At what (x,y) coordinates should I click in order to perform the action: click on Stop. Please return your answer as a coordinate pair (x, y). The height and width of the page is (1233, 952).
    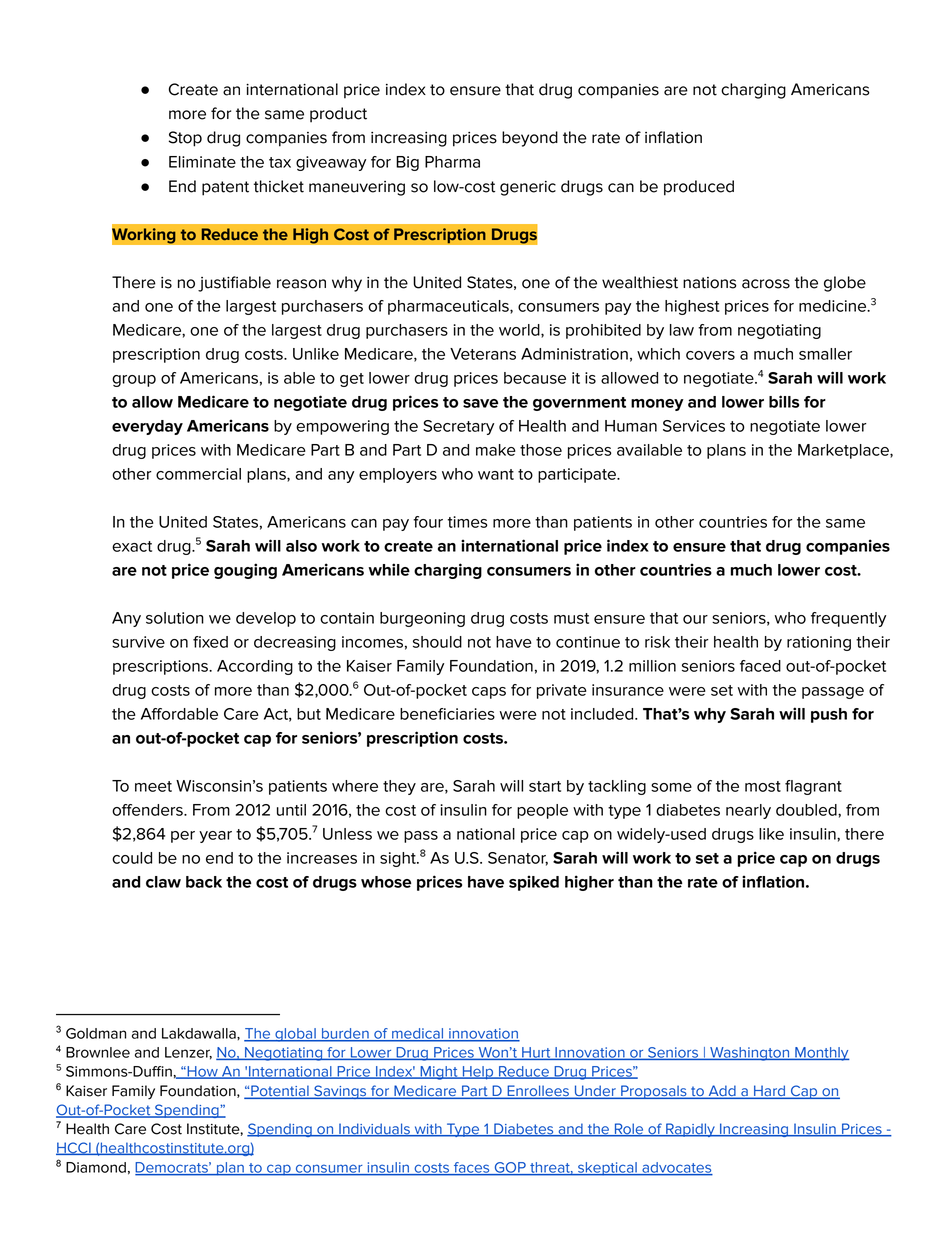
    Looking at the image, I should click on (185, 139).
